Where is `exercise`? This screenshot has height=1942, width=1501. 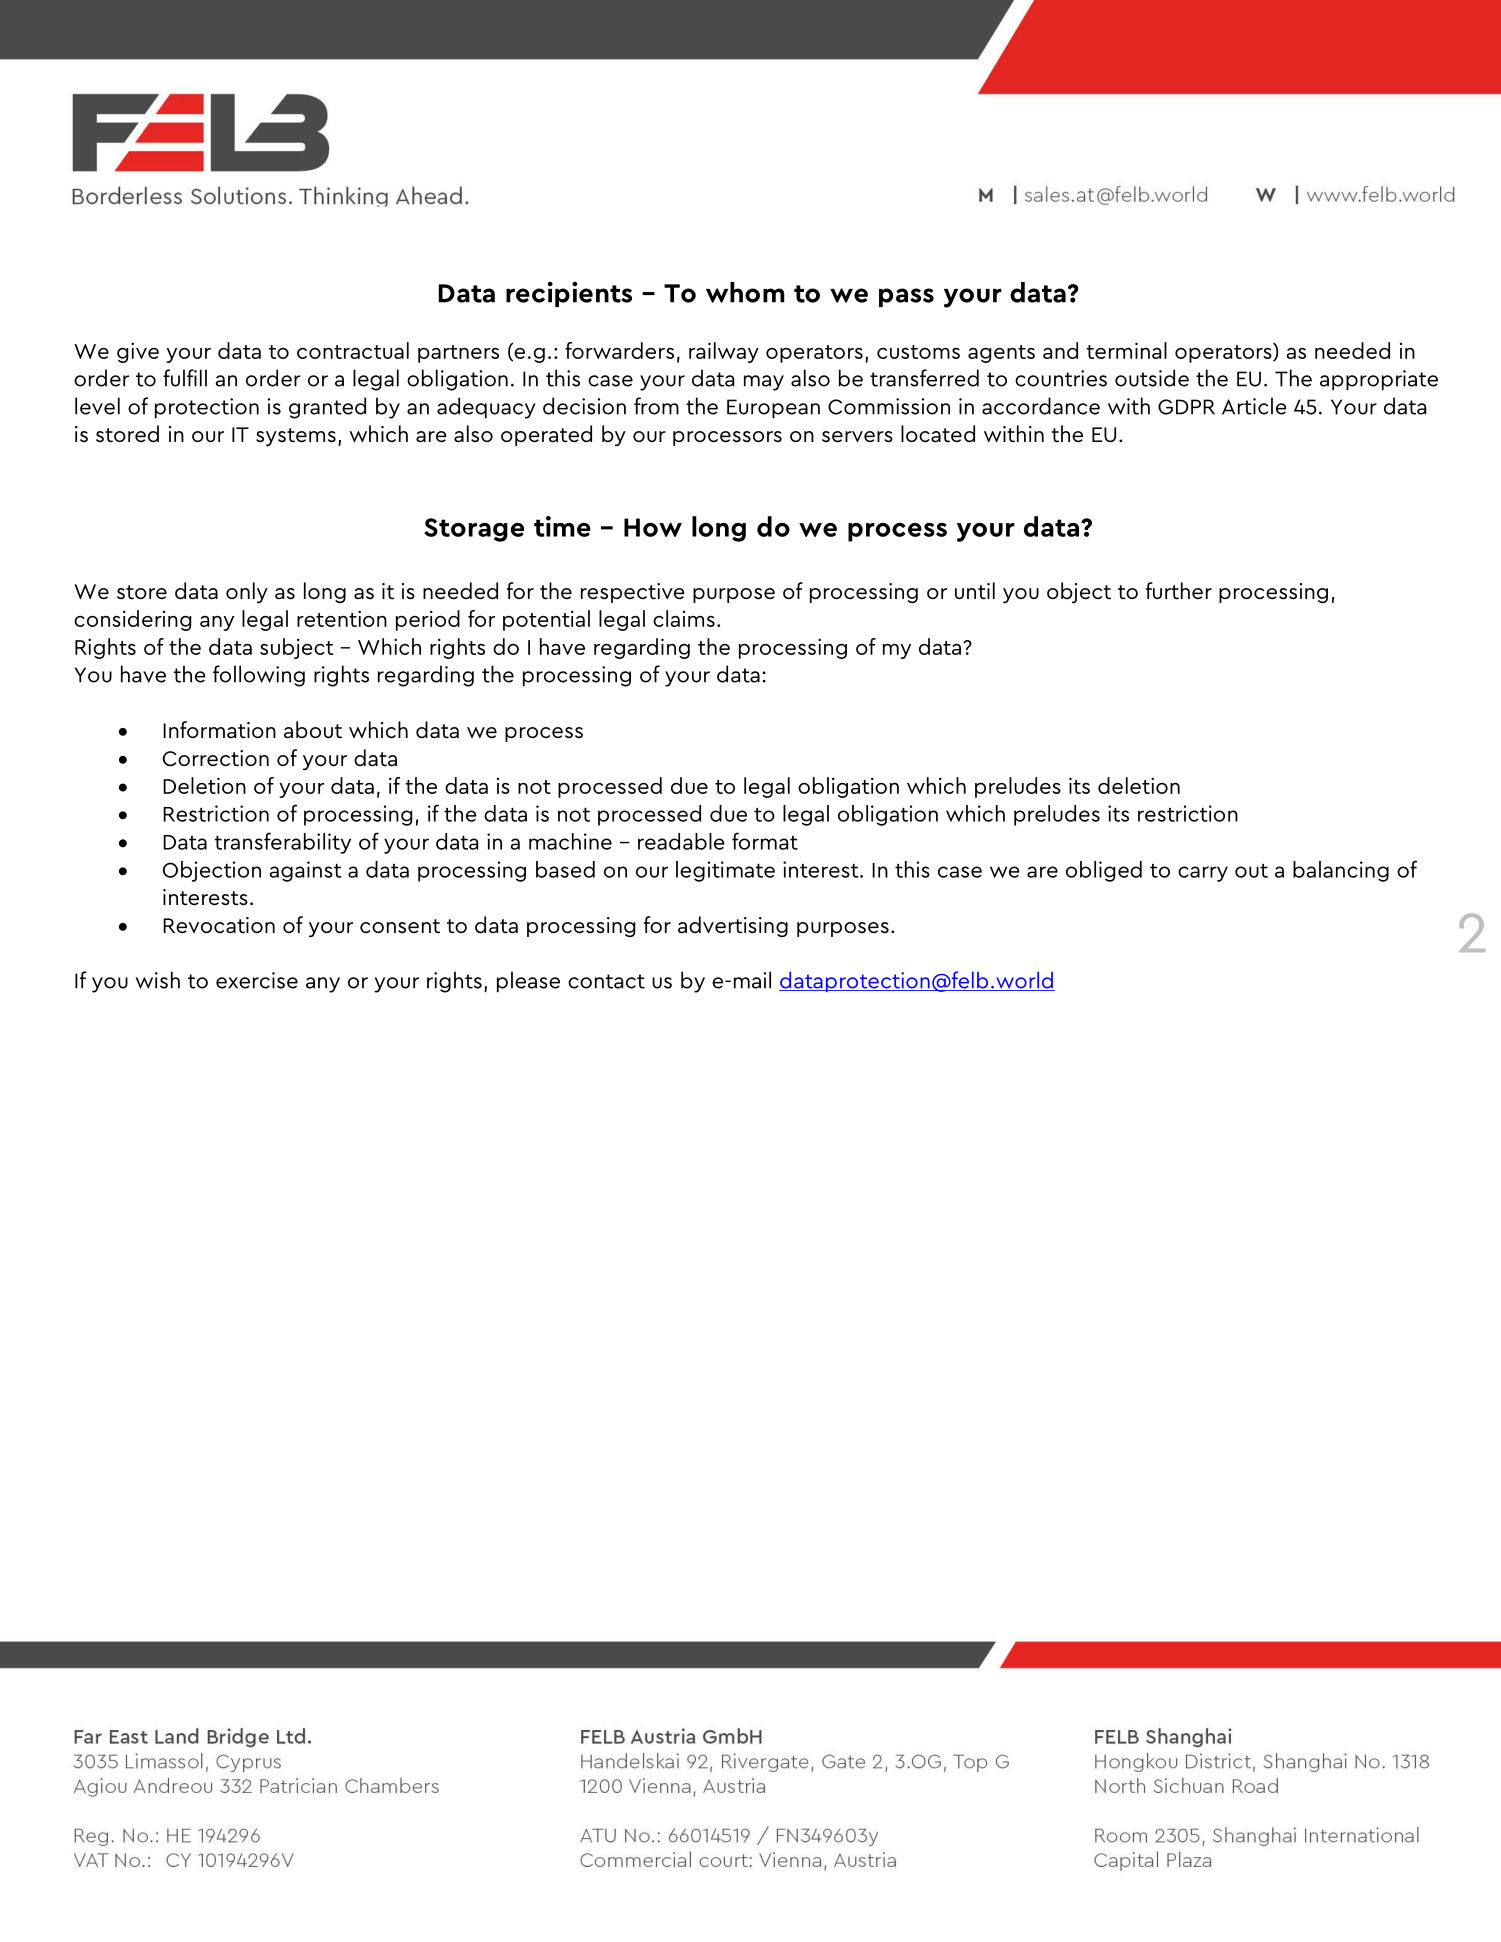 exercise is located at coordinates (257, 980).
